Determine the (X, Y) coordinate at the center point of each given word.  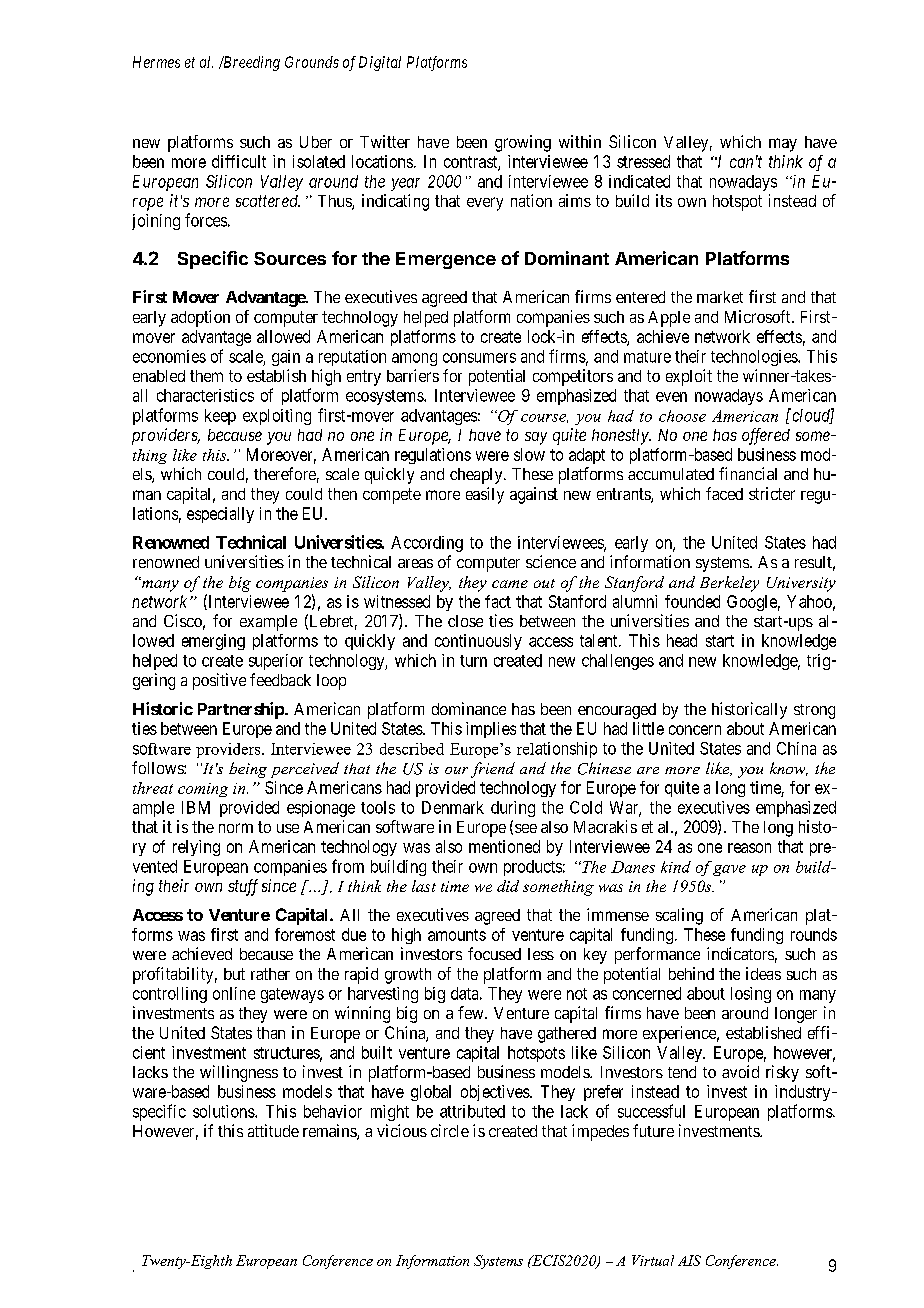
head (682, 640)
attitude (273, 1130)
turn (473, 661)
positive (219, 681)
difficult (239, 161)
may (783, 145)
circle (450, 1130)
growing (523, 143)
